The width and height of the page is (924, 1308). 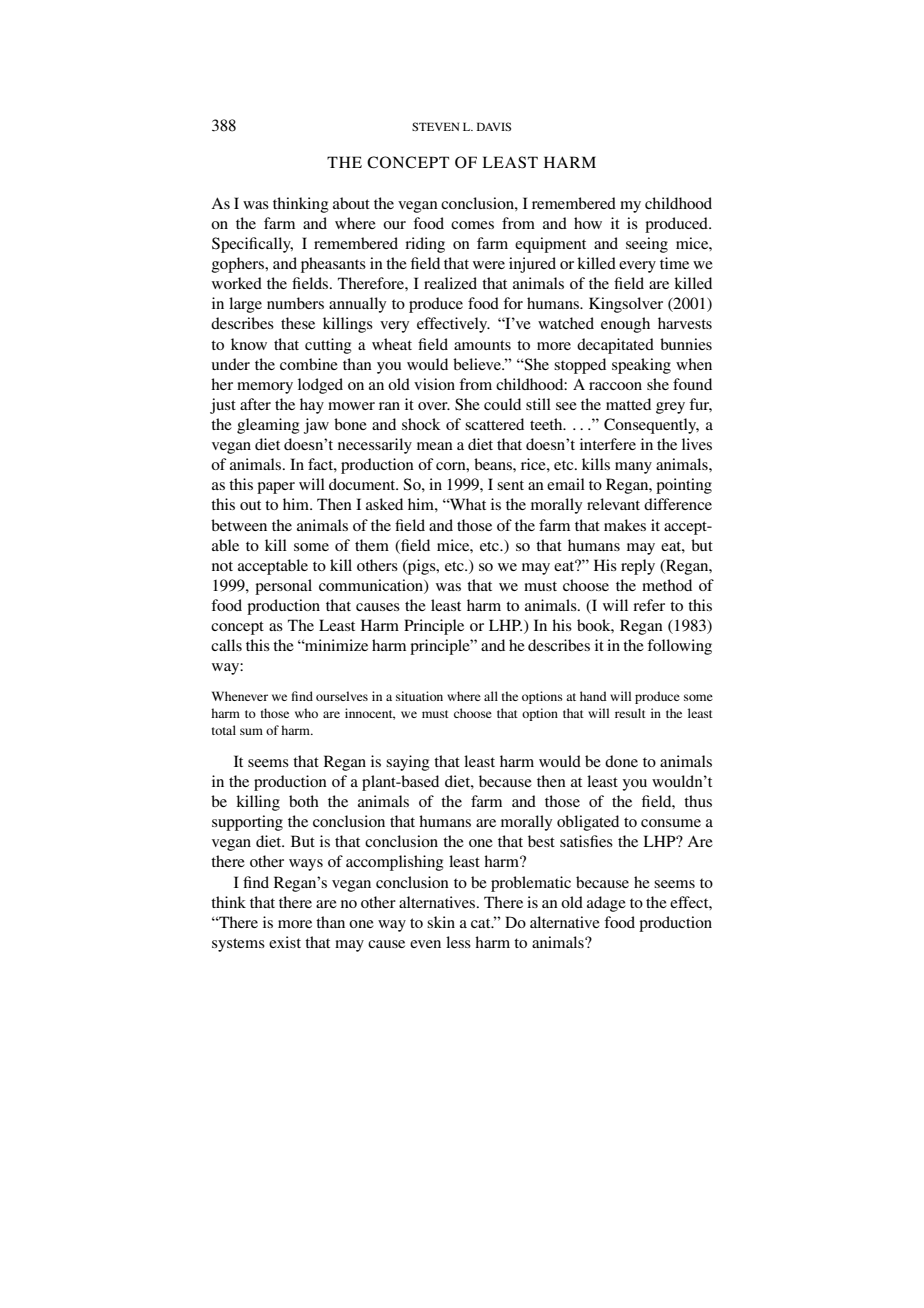 What do you see at coordinates (351, 203) in the page?
I see `about` at bounding box center [351, 203].
